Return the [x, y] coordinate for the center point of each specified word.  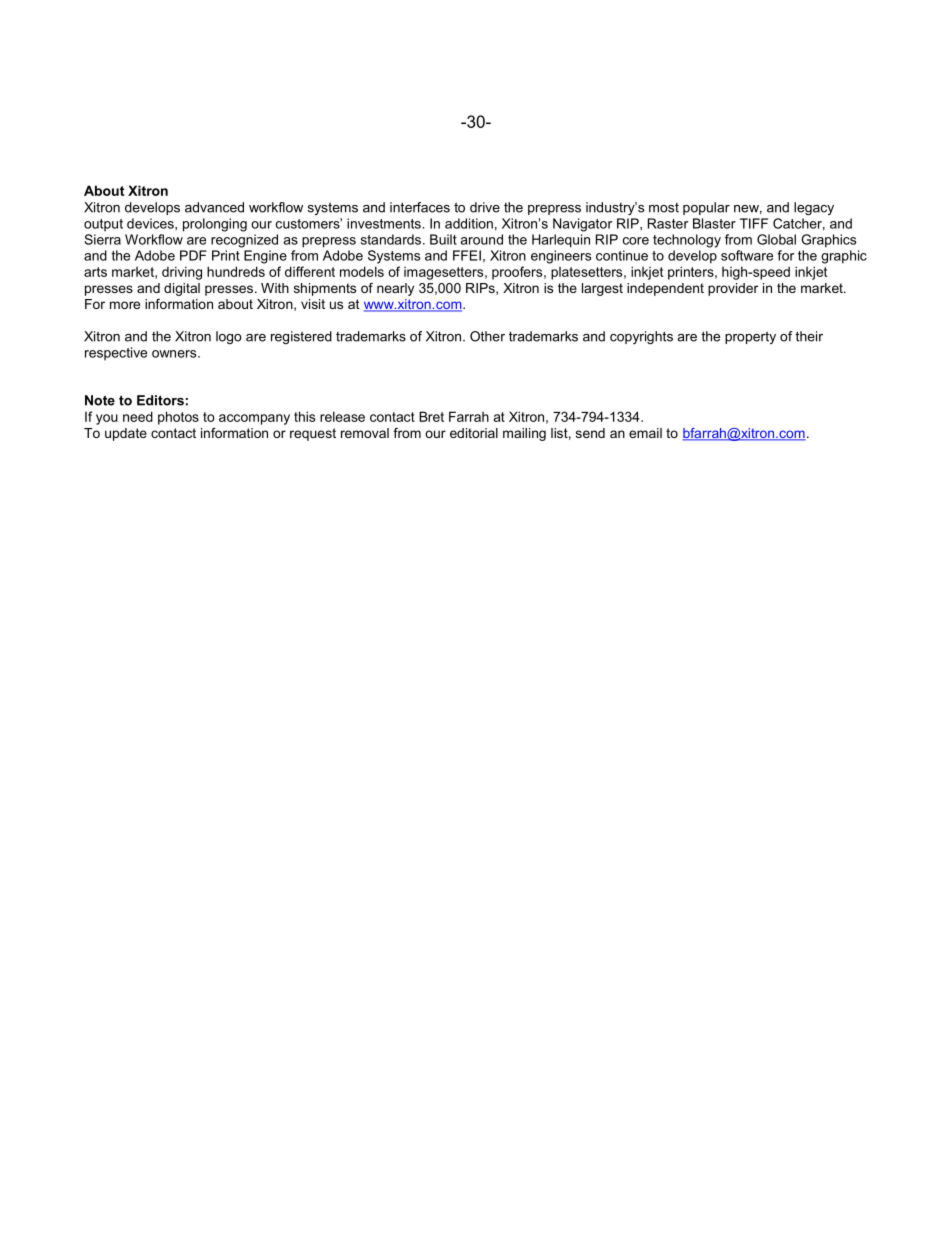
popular [706, 208]
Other [487, 336]
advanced [214, 207]
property [750, 337]
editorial [474, 433]
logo [229, 337]
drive [485, 207]
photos [178, 418]
